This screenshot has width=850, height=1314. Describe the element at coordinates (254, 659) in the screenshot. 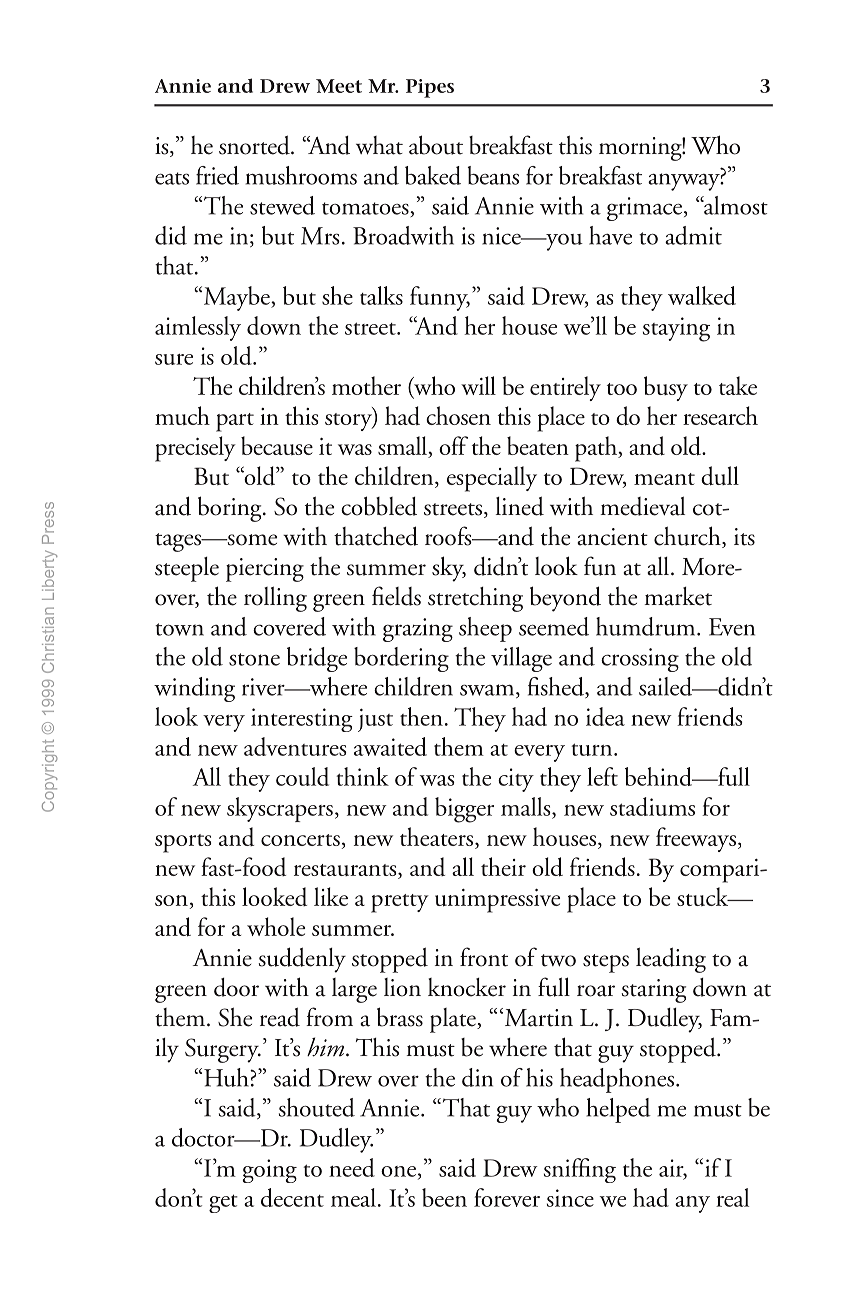

I see `stone` at that location.
